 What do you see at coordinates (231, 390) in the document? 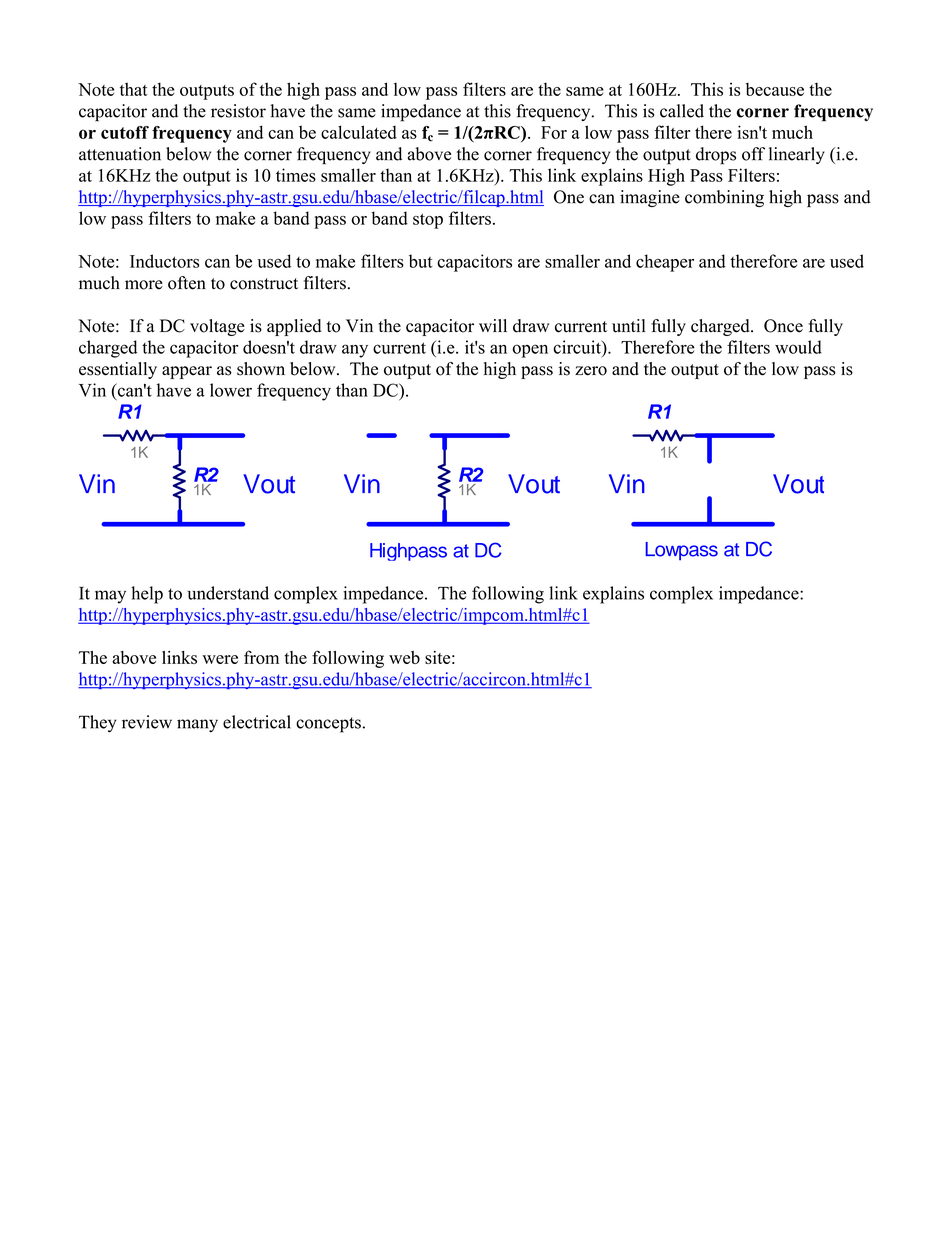
I see `lower` at bounding box center [231, 390].
